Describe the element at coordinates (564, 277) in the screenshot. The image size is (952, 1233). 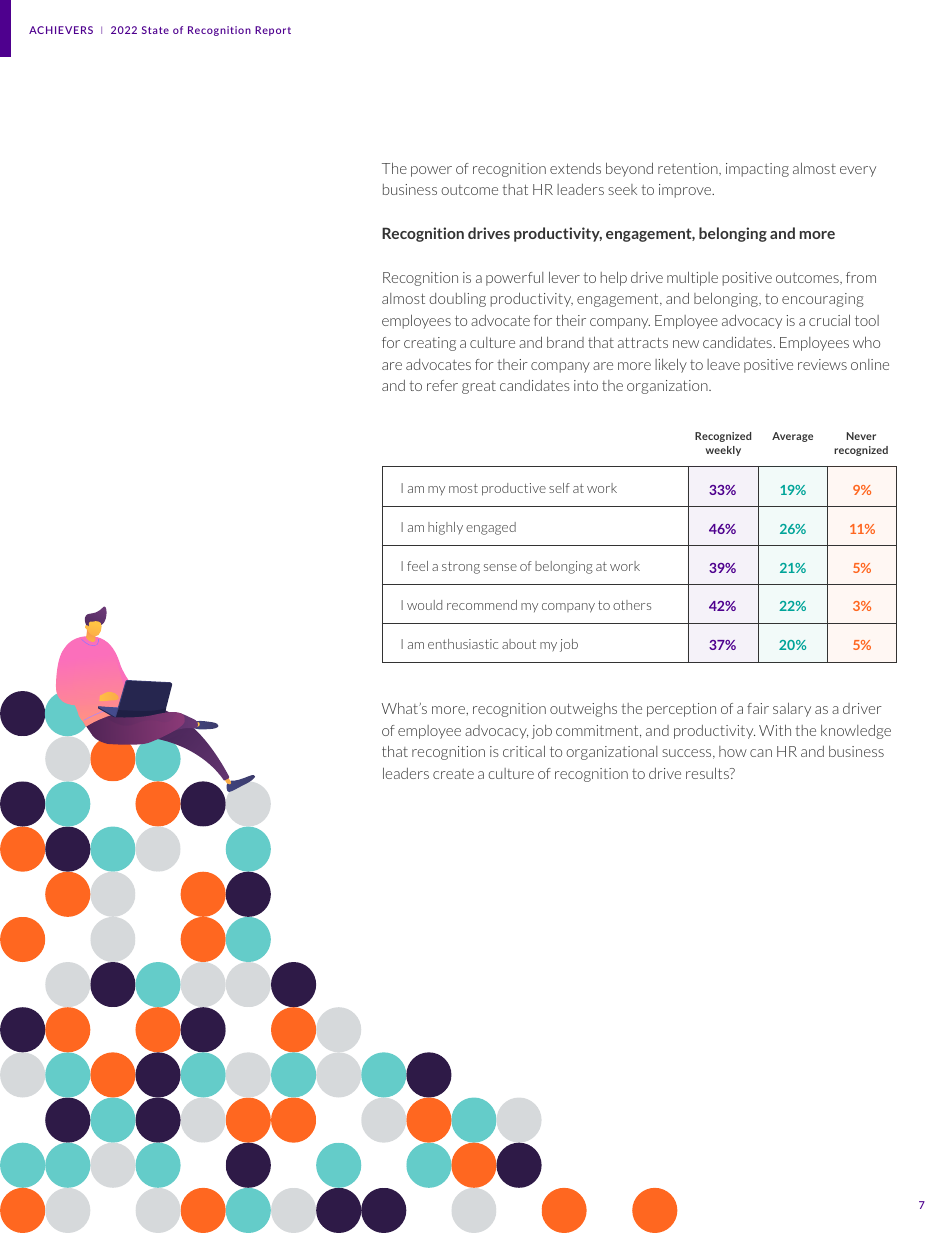
I see `lever` at that location.
